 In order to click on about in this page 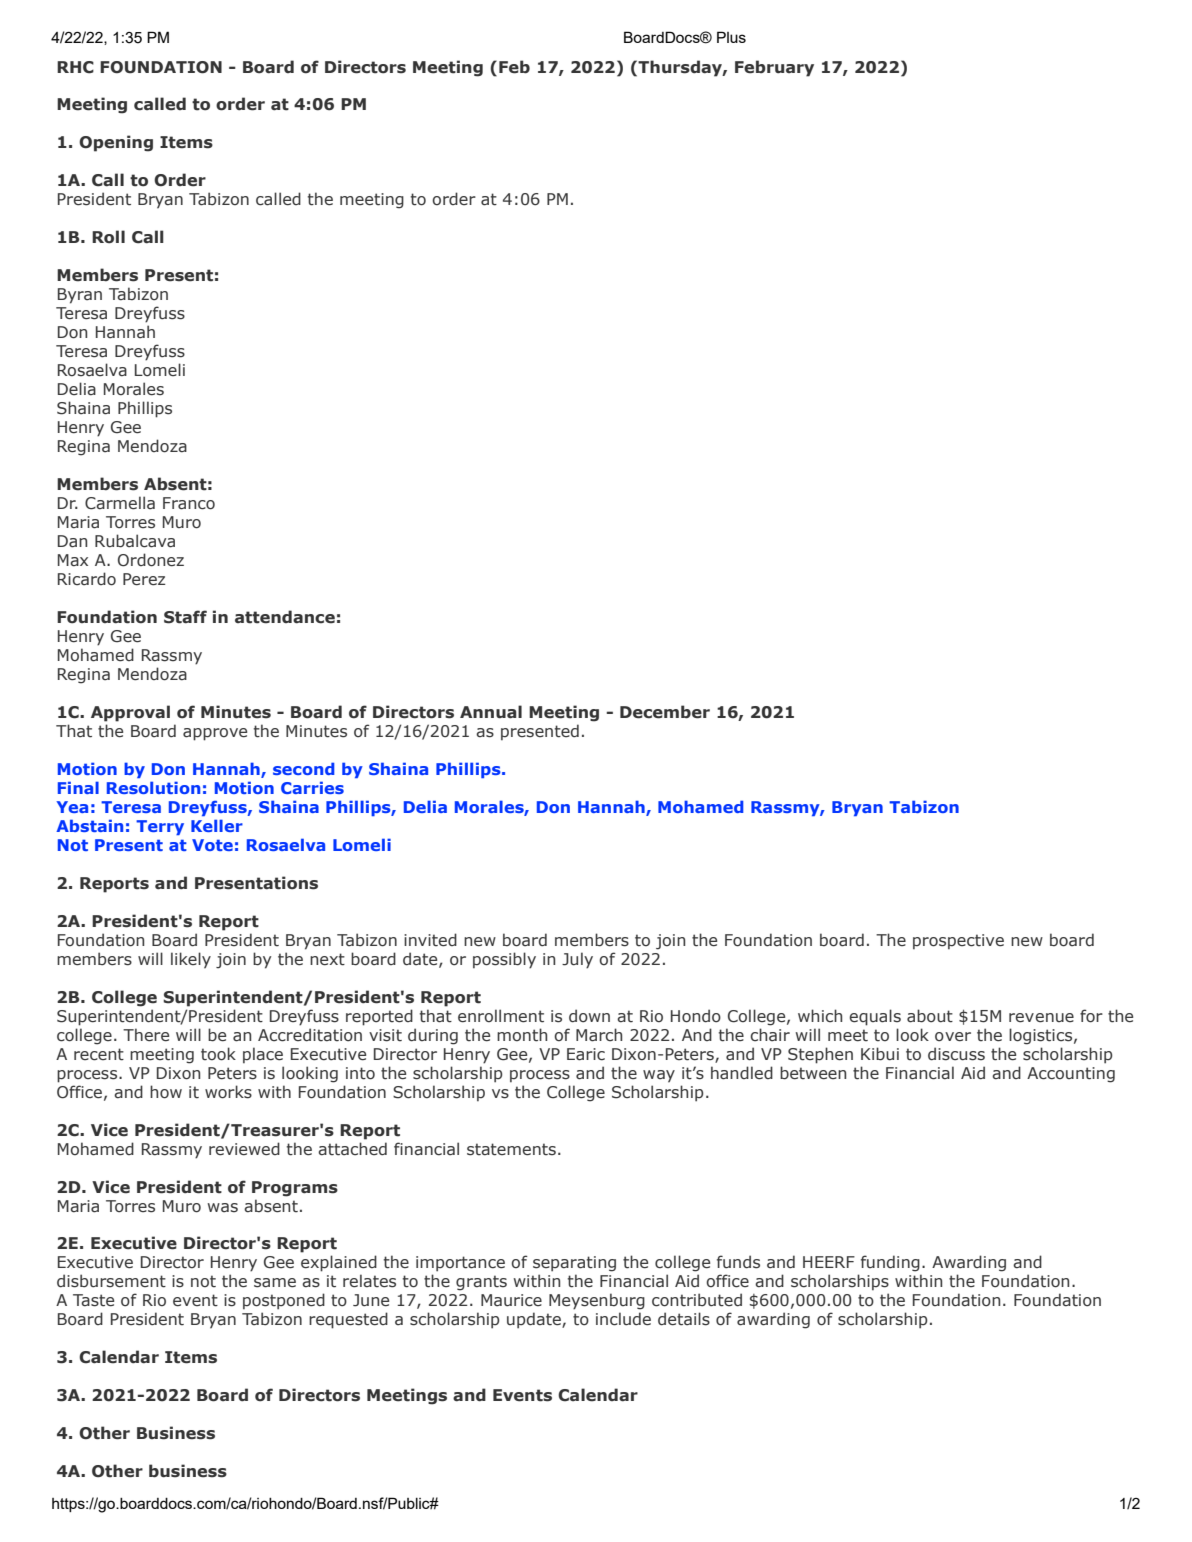, I will do `click(930, 1016)`.
